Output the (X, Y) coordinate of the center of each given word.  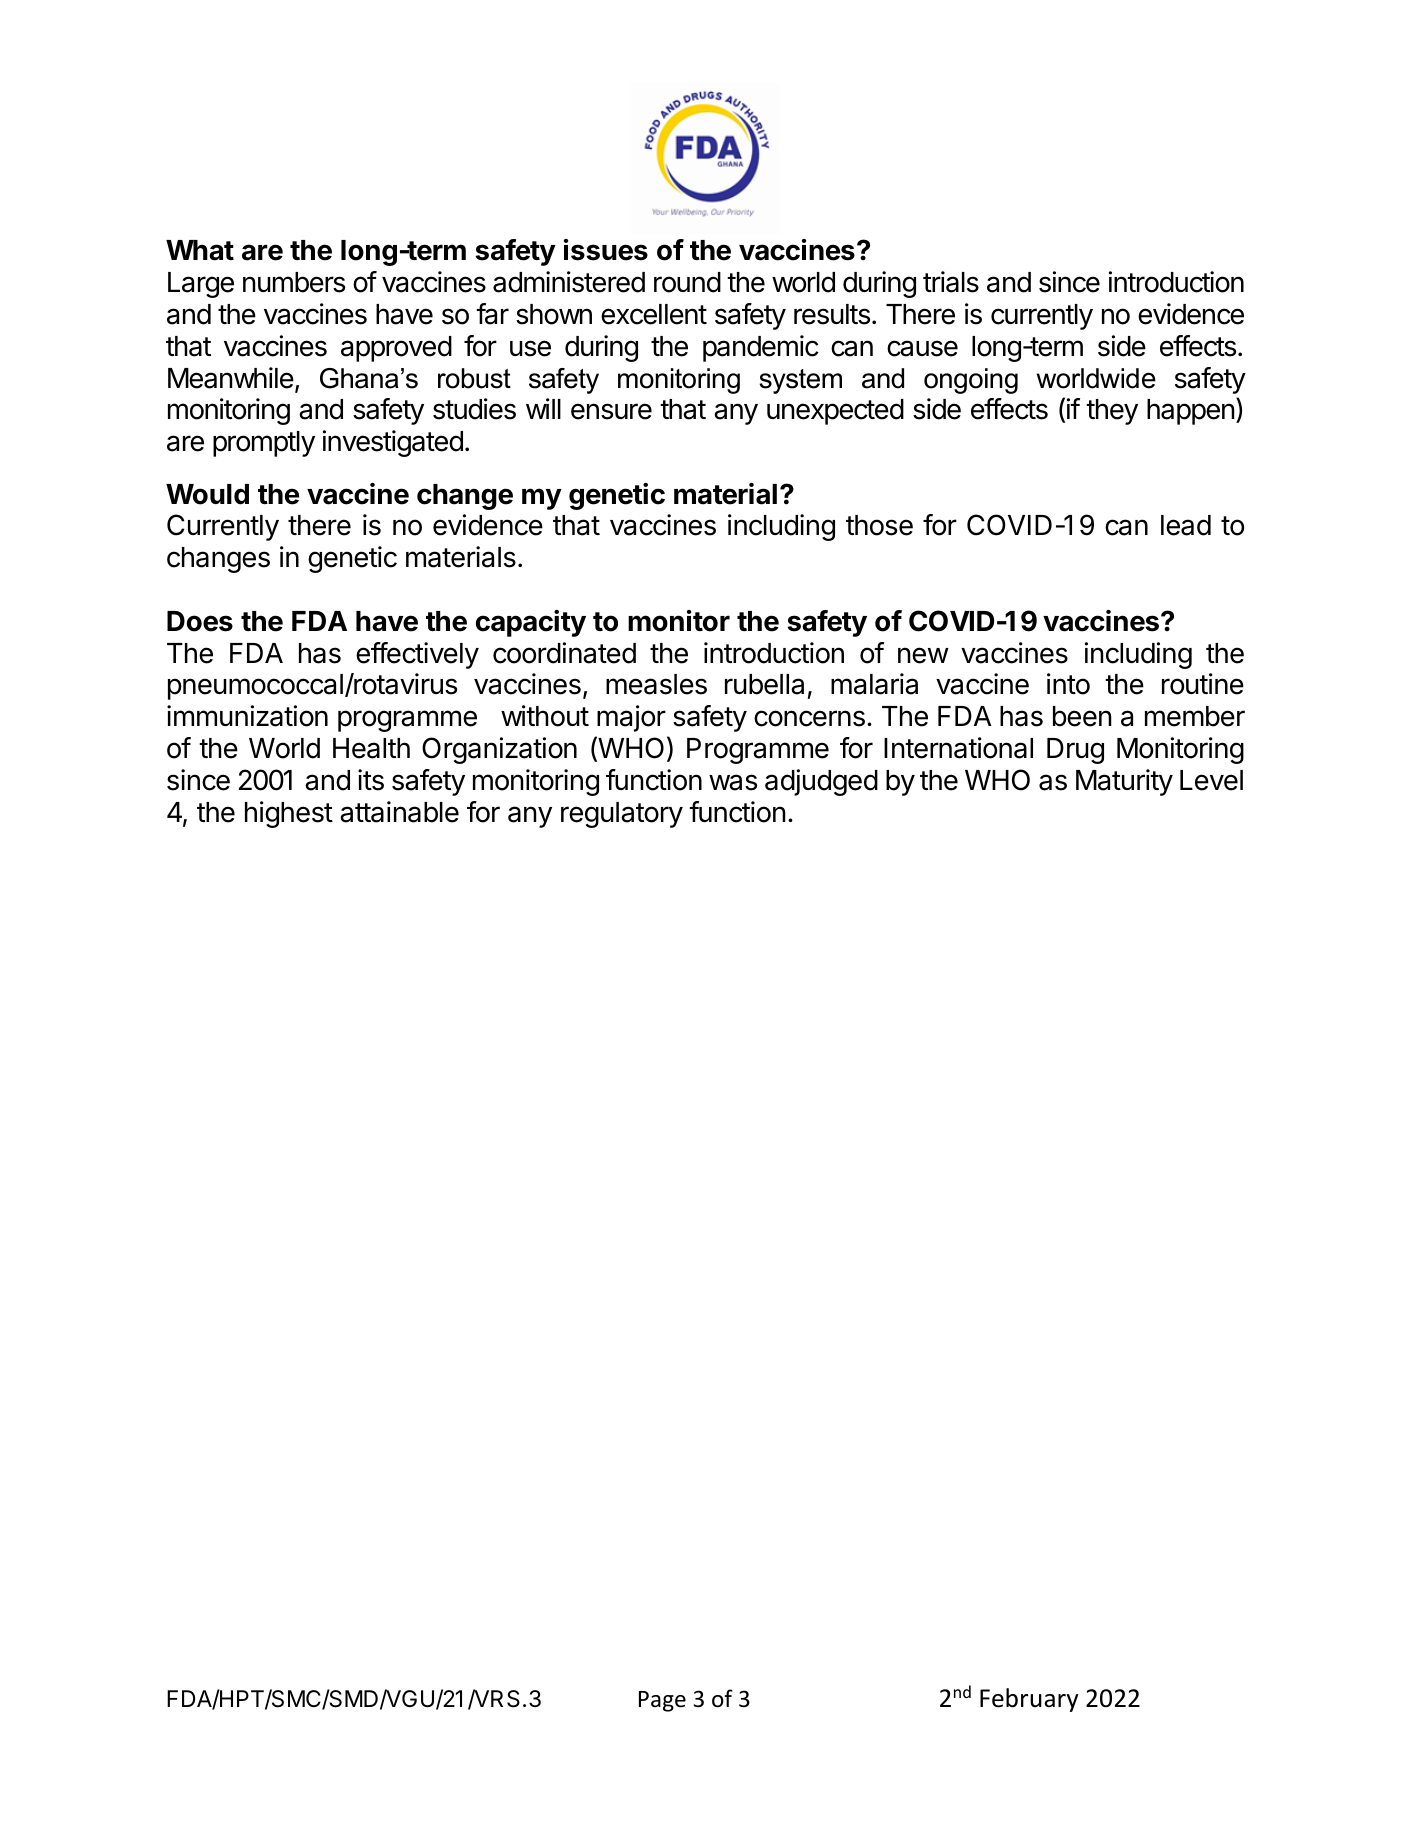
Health (371, 748)
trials (951, 282)
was (733, 782)
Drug (1075, 751)
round (687, 282)
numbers (294, 282)
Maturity (1124, 782)
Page (662, 1701)
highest (289, 814)
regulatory (622, 815)
